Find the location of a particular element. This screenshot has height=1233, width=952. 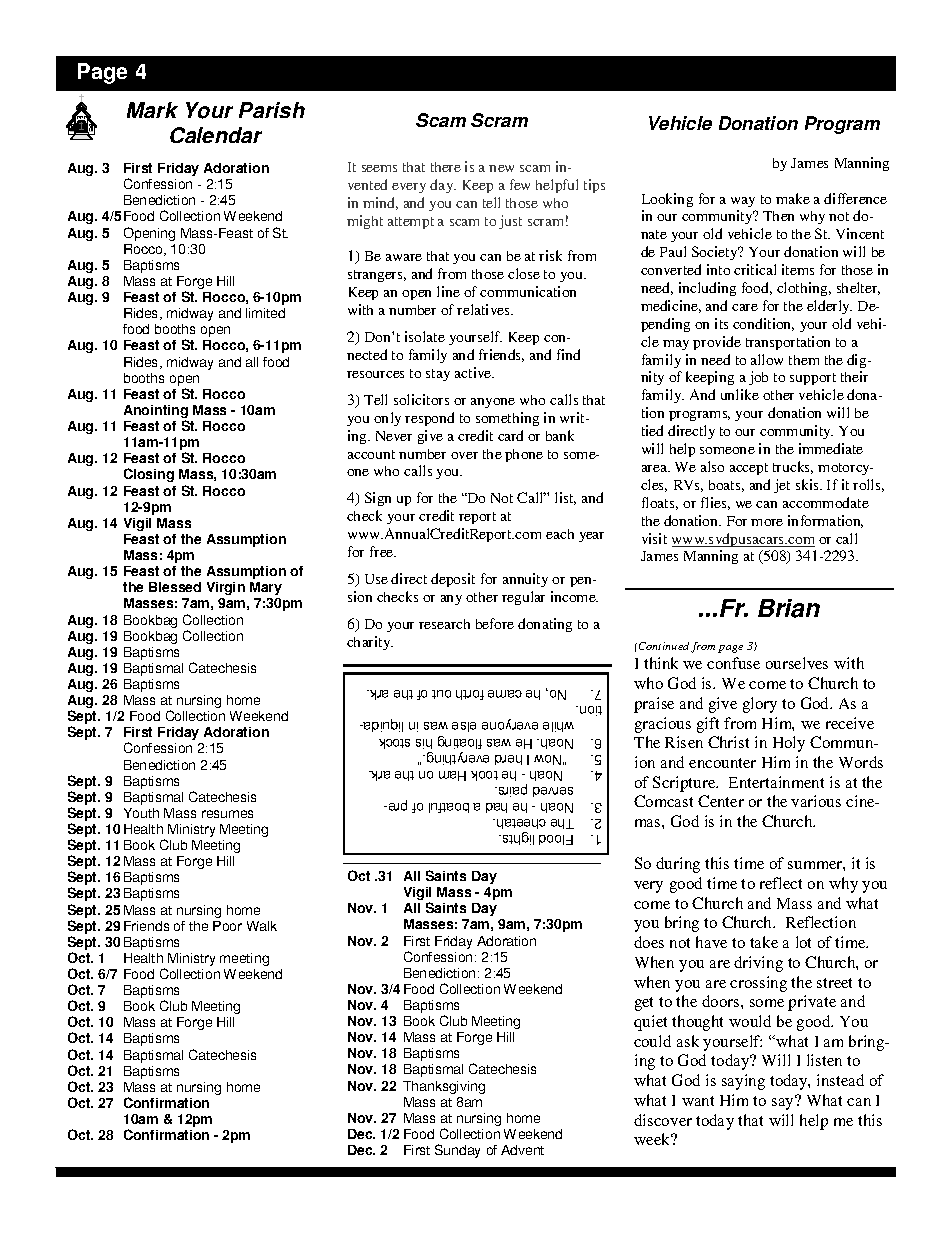

Parish is located at coordinates (272, 110).
